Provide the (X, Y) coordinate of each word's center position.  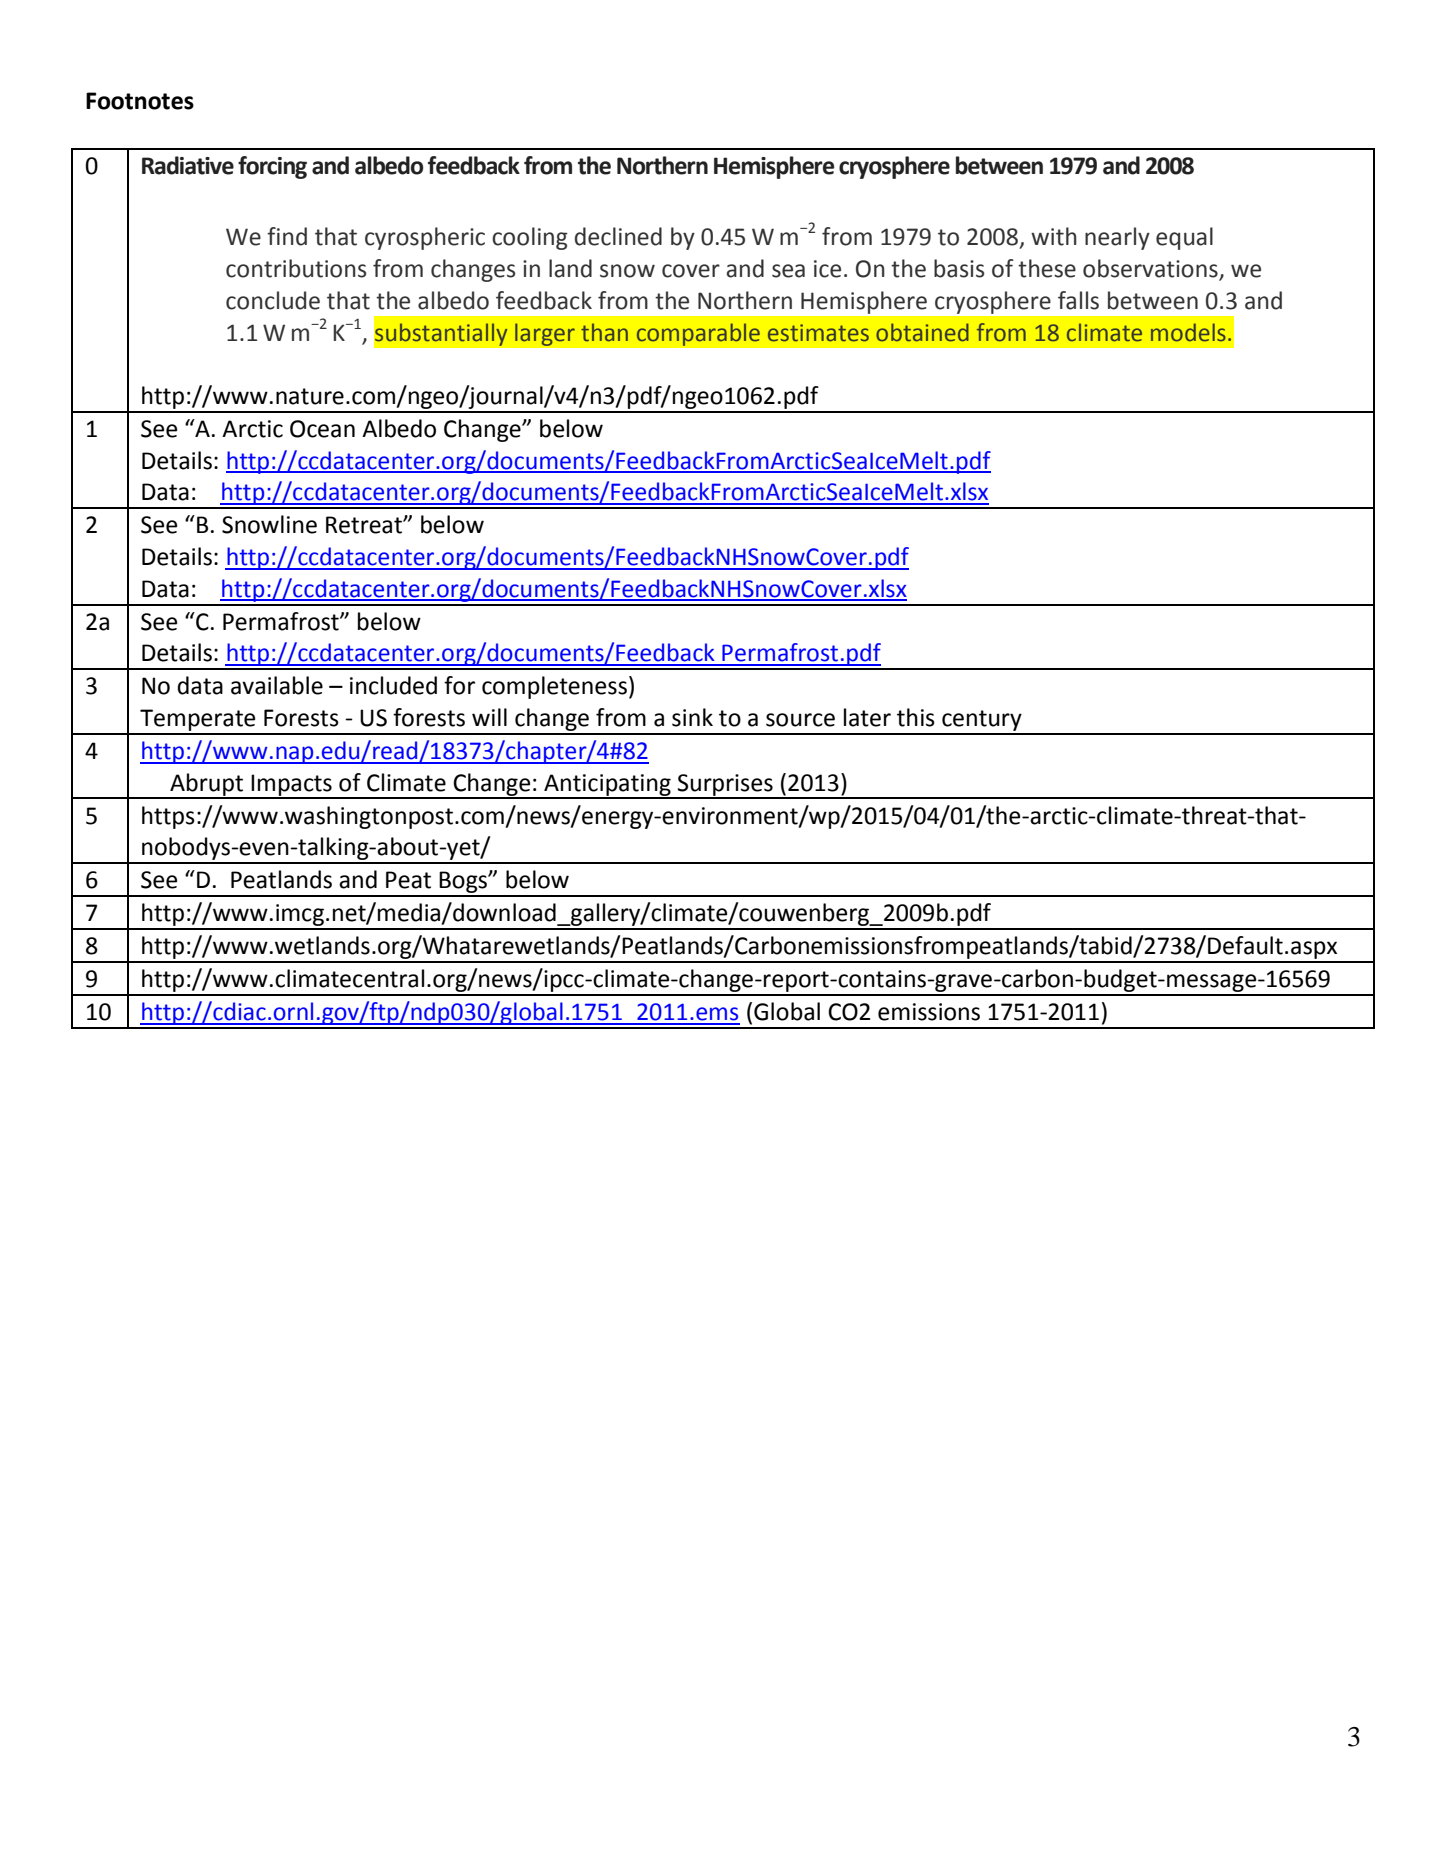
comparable (698, 334)
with (1054, 236)
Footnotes (140, 101)
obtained (922, 332)
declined (618, 236)
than (604, 332)
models (1188, 332)
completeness (554, 687)
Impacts (292, 786)
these (1047, 268)
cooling (530, 238)
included (393, 685)
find (287, 236)
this (916, 717)
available (277, 685)
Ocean (322, 429)
